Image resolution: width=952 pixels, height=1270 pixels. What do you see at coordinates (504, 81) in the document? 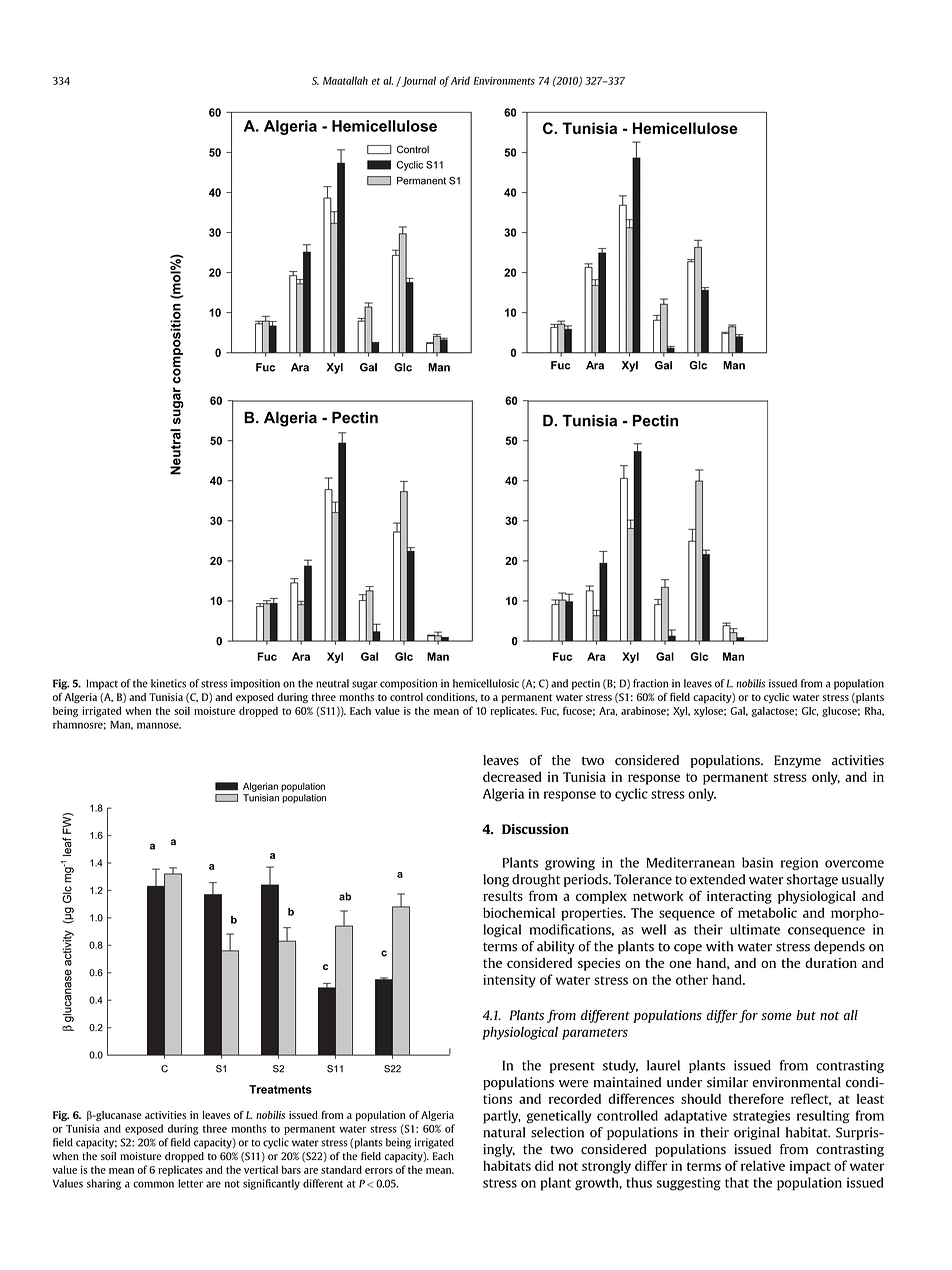
I see `Environments` at bounding box center [504, 81].
